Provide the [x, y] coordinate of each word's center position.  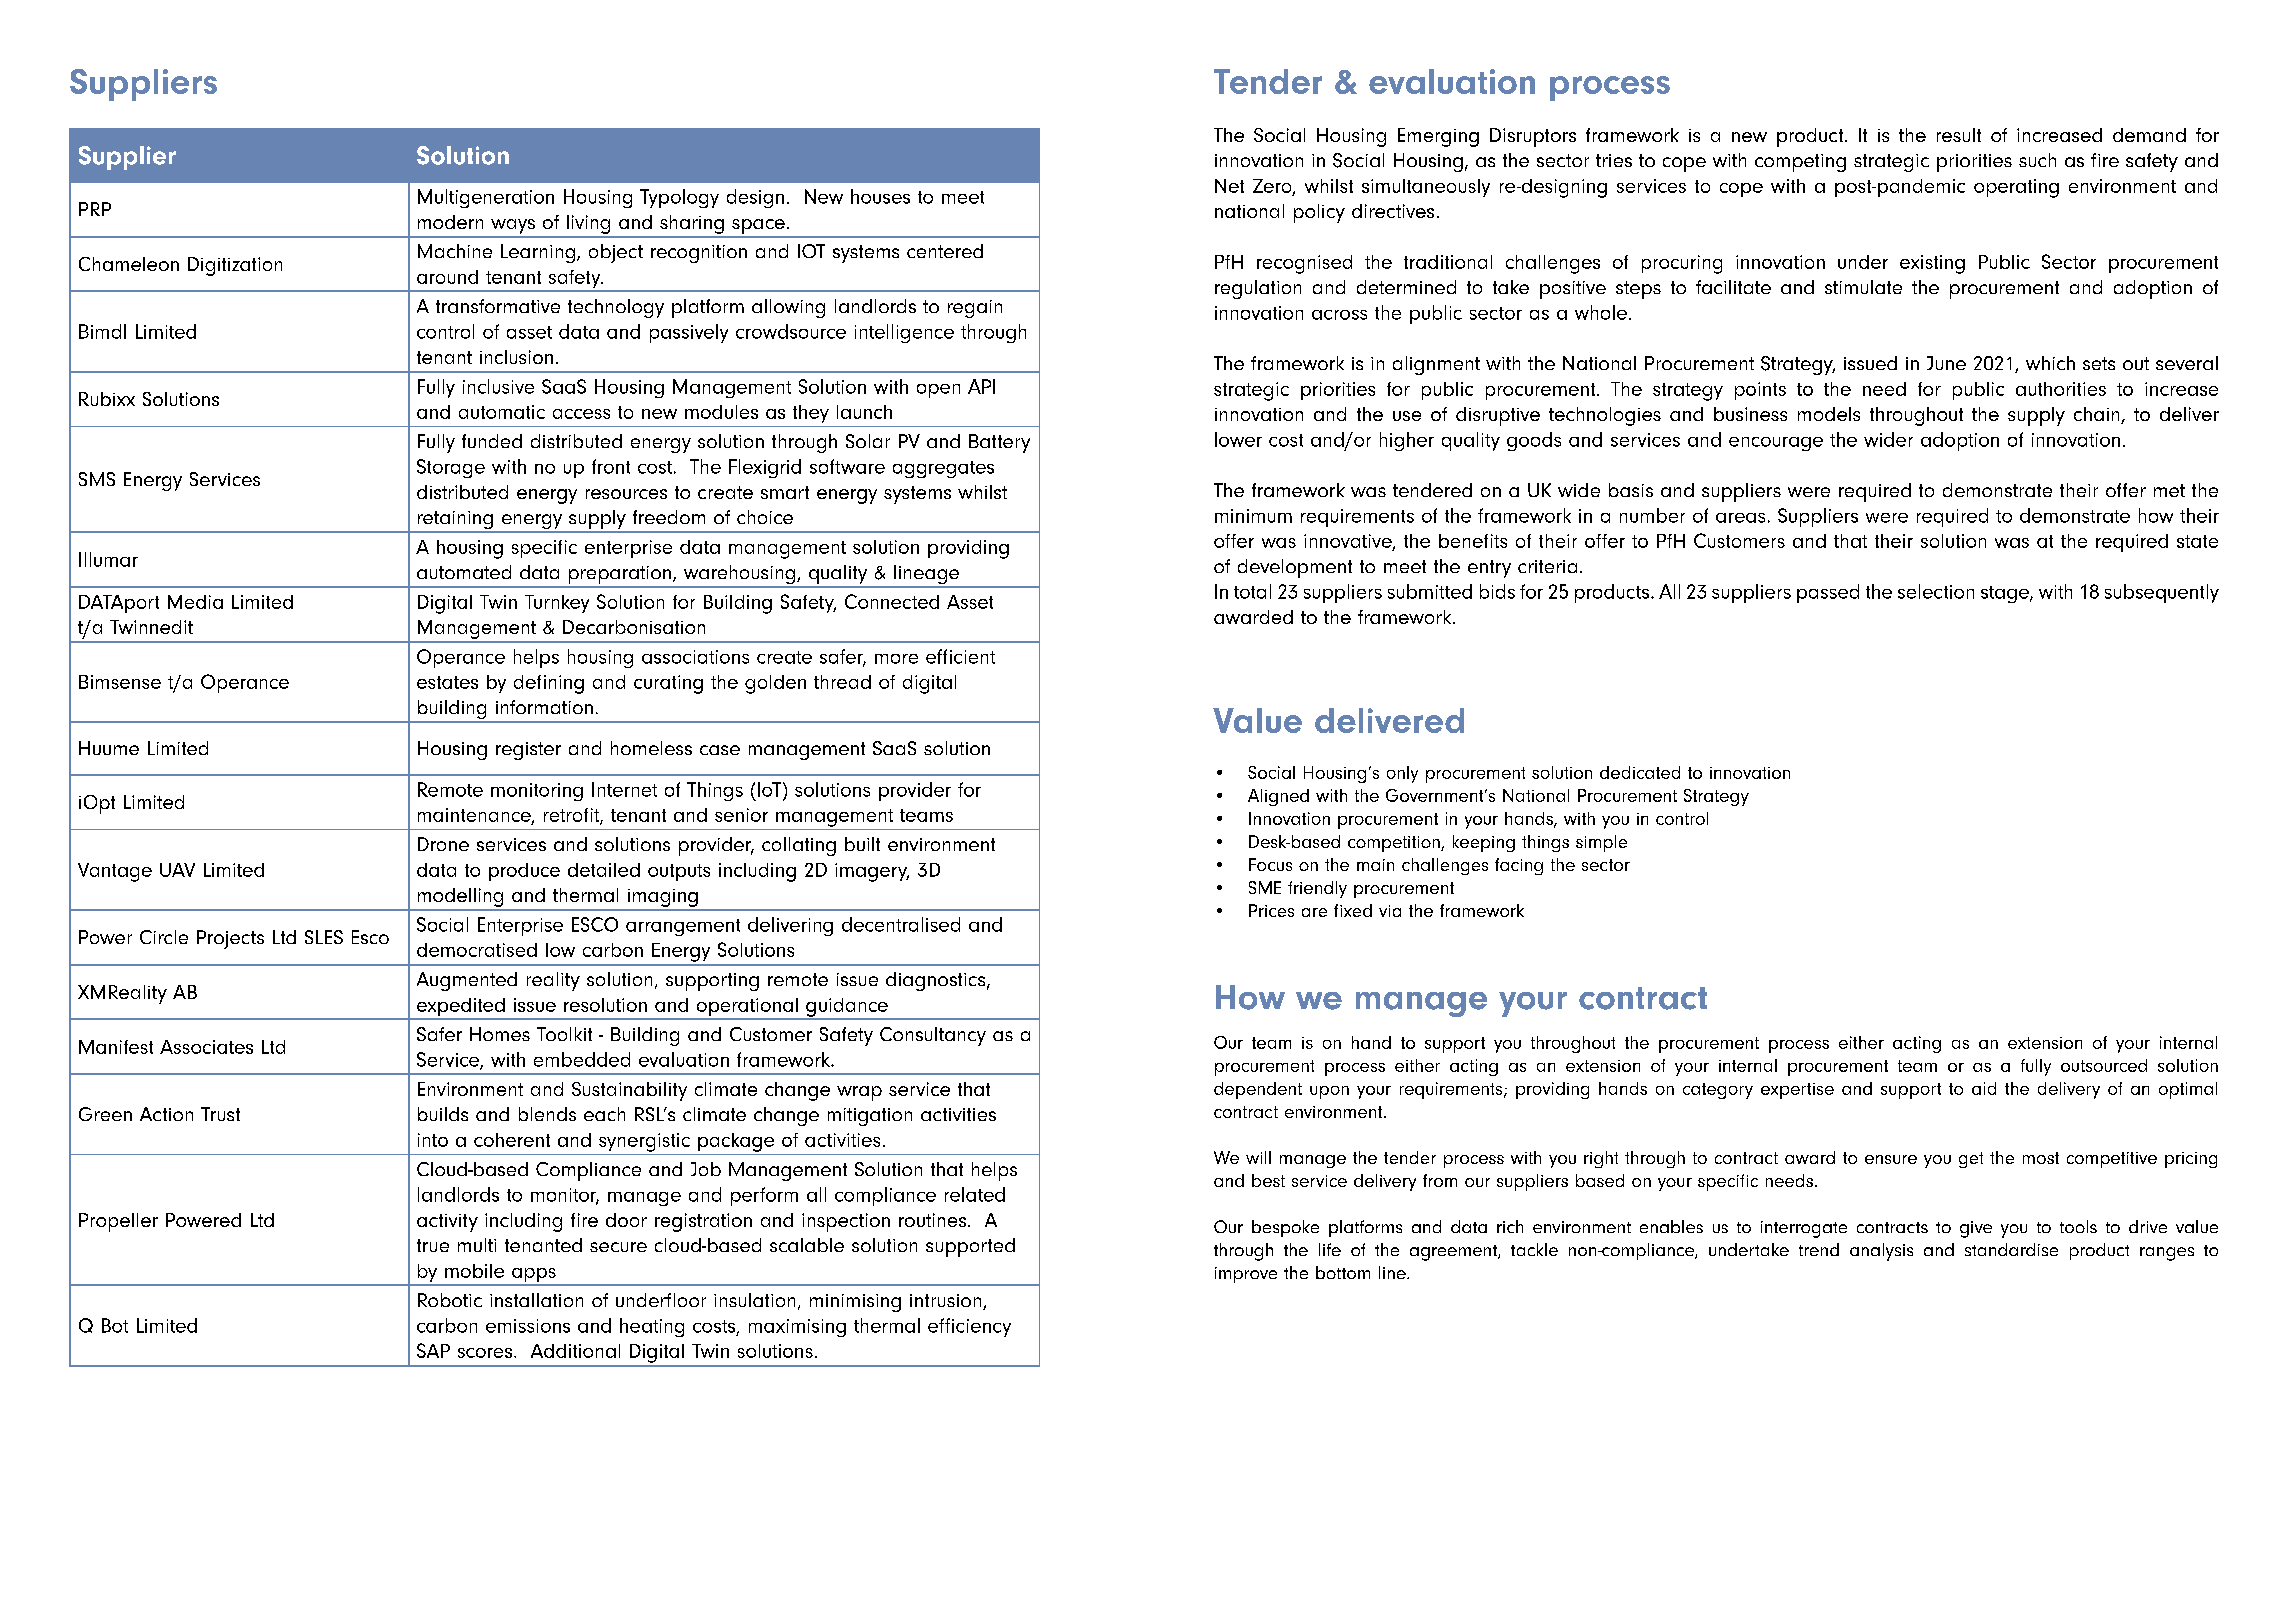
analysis [1881, 1252]
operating [2016, 188]
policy [1319, 213]
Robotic [450, 1300]
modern [450, 222]
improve [1246, 1275]
